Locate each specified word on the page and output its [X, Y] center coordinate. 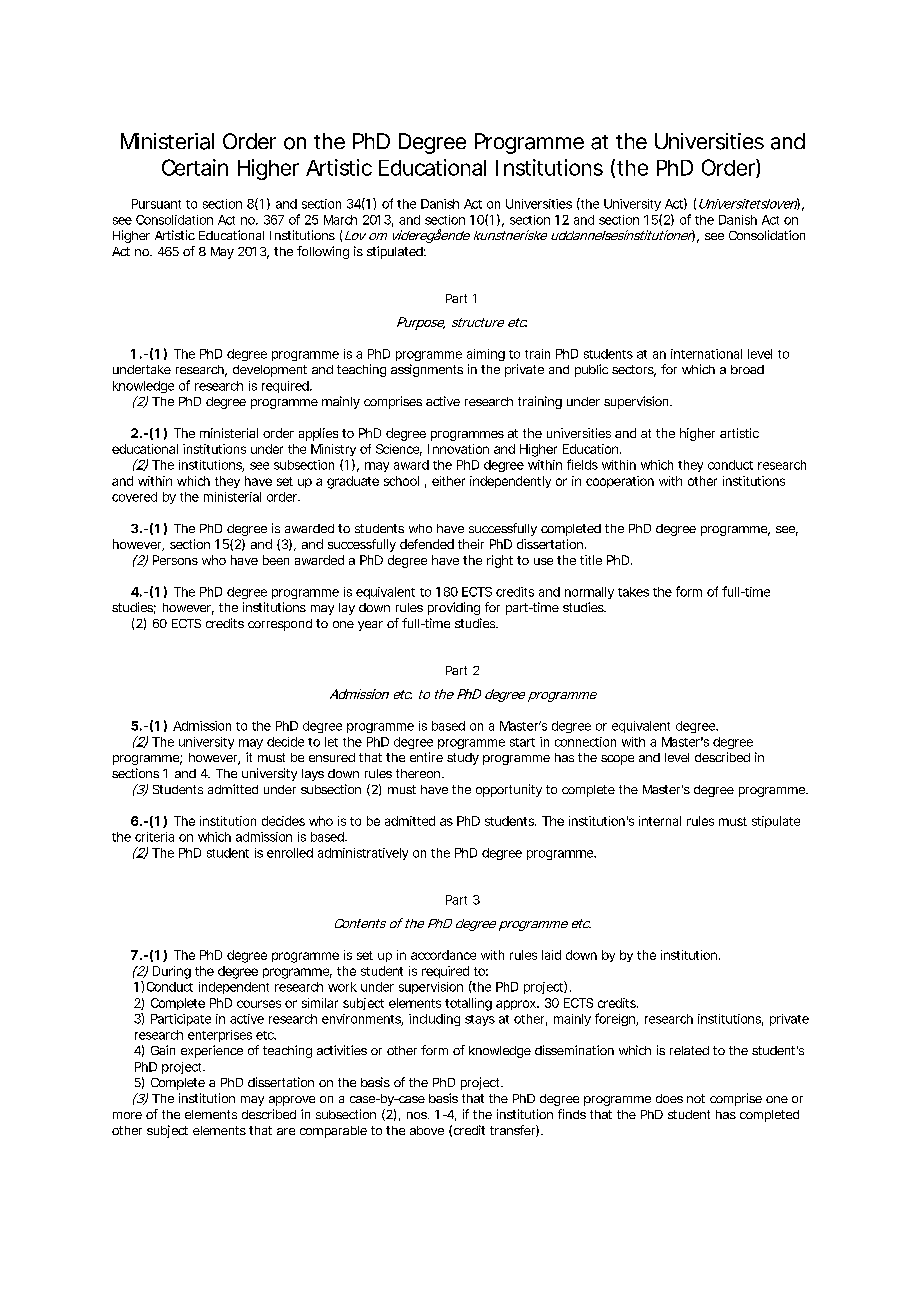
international [706, 354]
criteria [154, 837]
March [340, 220]
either [448, 481]
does [669, 1098]
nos [418, 1115]
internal [660, 821]
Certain [195, 167]
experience [212, 1051]
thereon [419, 773]
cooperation [620, 482]
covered [134, 497]
